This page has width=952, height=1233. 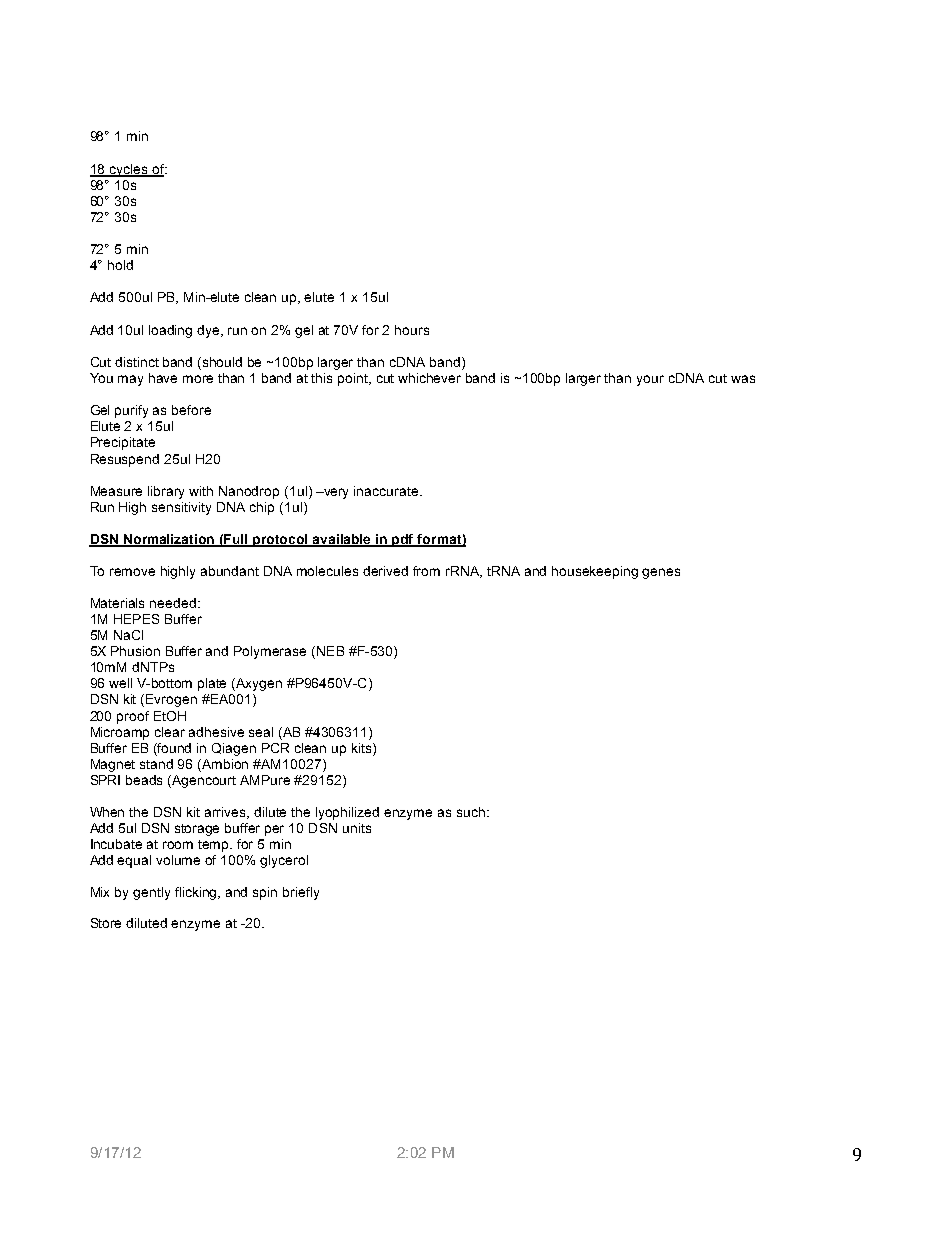 What do you see at coordinates (661, 573) in the page?
I see `genes` at bounding box center [661, 573].
